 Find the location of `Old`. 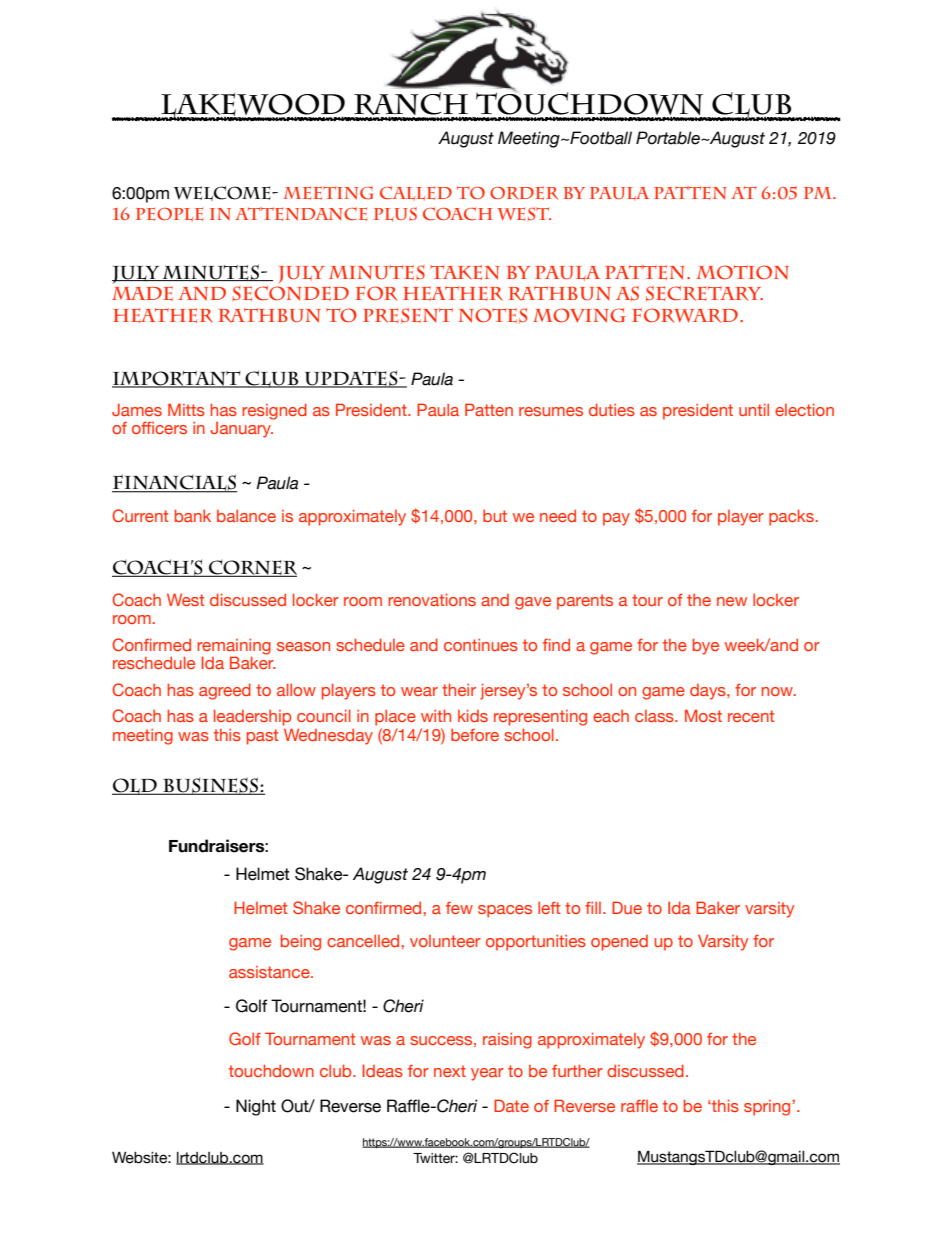

Old is located at coordinates (135, 786).
